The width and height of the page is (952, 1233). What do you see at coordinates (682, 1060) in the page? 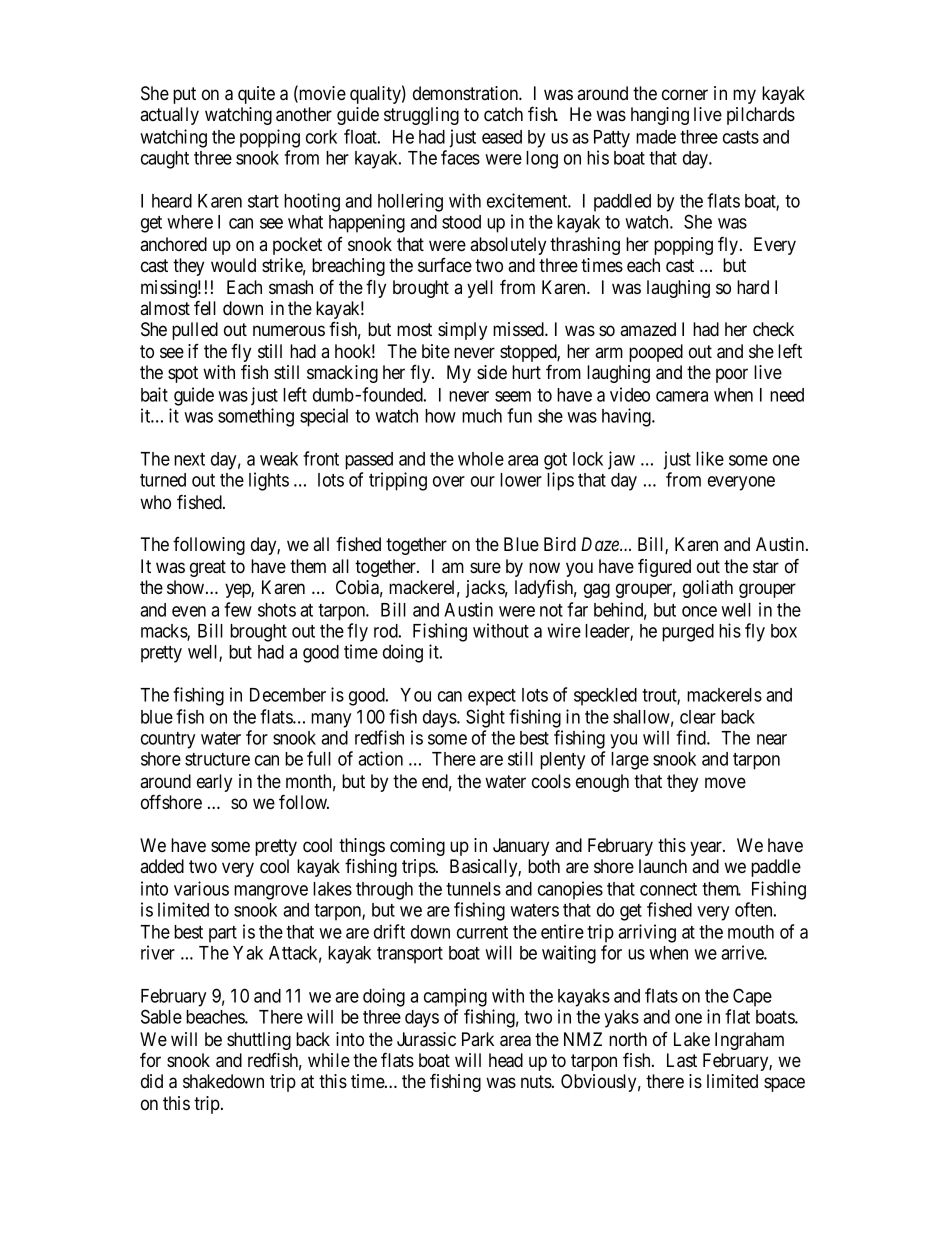
I see `Last` at bounding box center [682, 1060].
